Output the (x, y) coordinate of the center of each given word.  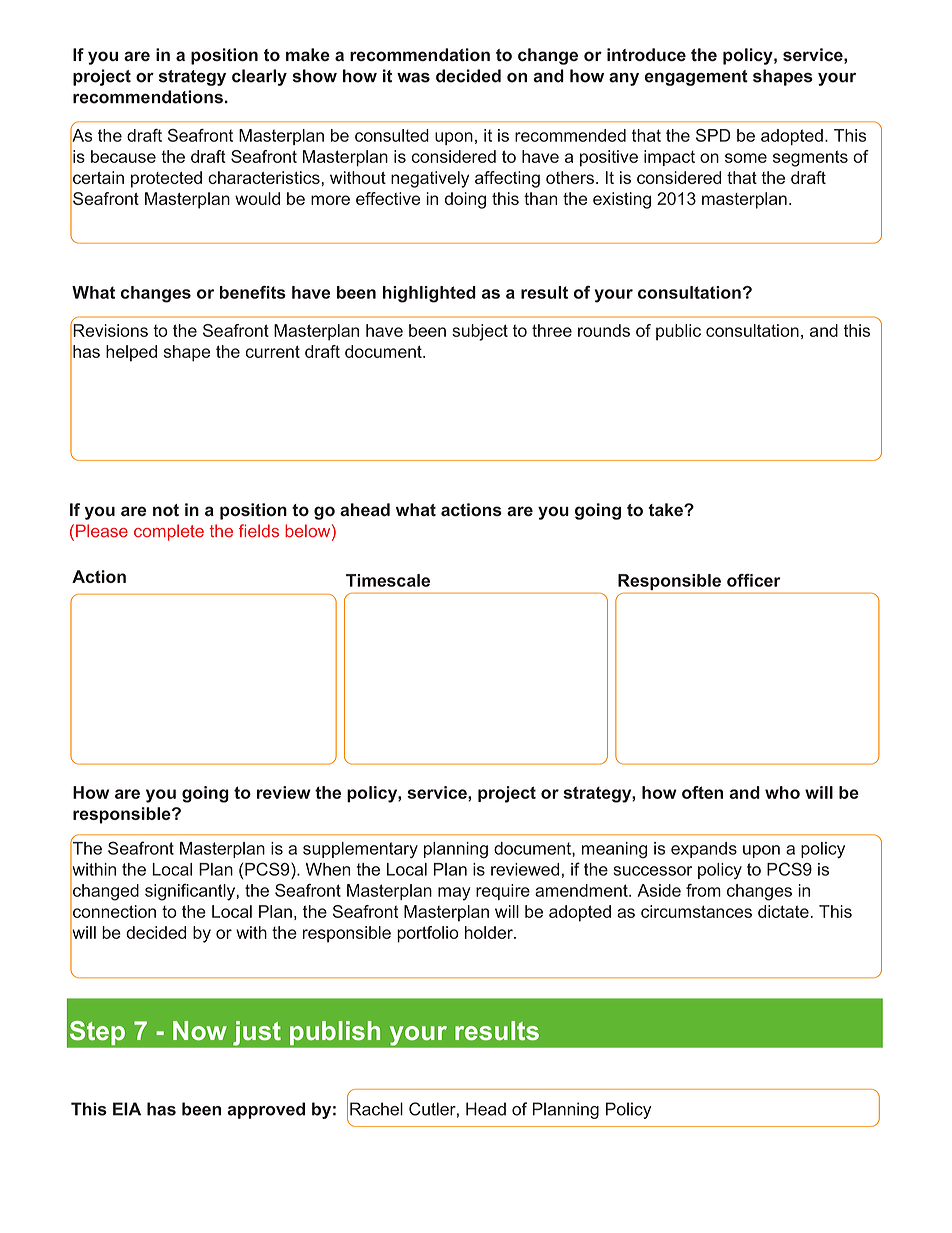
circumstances (696, 911)
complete (169, 532)
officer (754, 580)
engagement (696, 78)
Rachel (376, 1109)
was (413, 78)
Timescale (388, 580)
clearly (259, 77)
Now (200, 1030)
